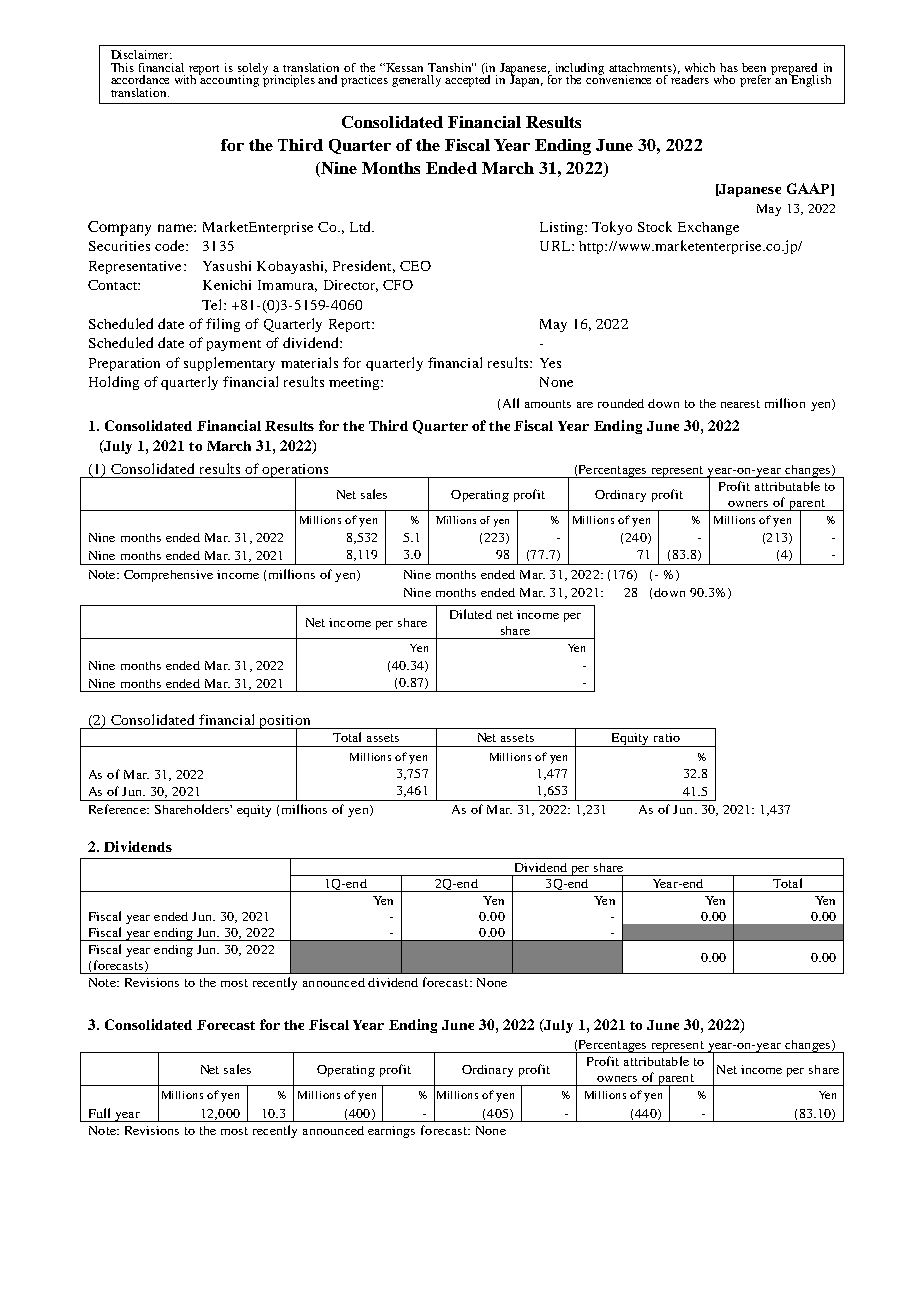 The height and width of the screenshot is (1308, 924). Describe the element at coordinates (724, 79) in the screenshot. I see `who` at that location.
